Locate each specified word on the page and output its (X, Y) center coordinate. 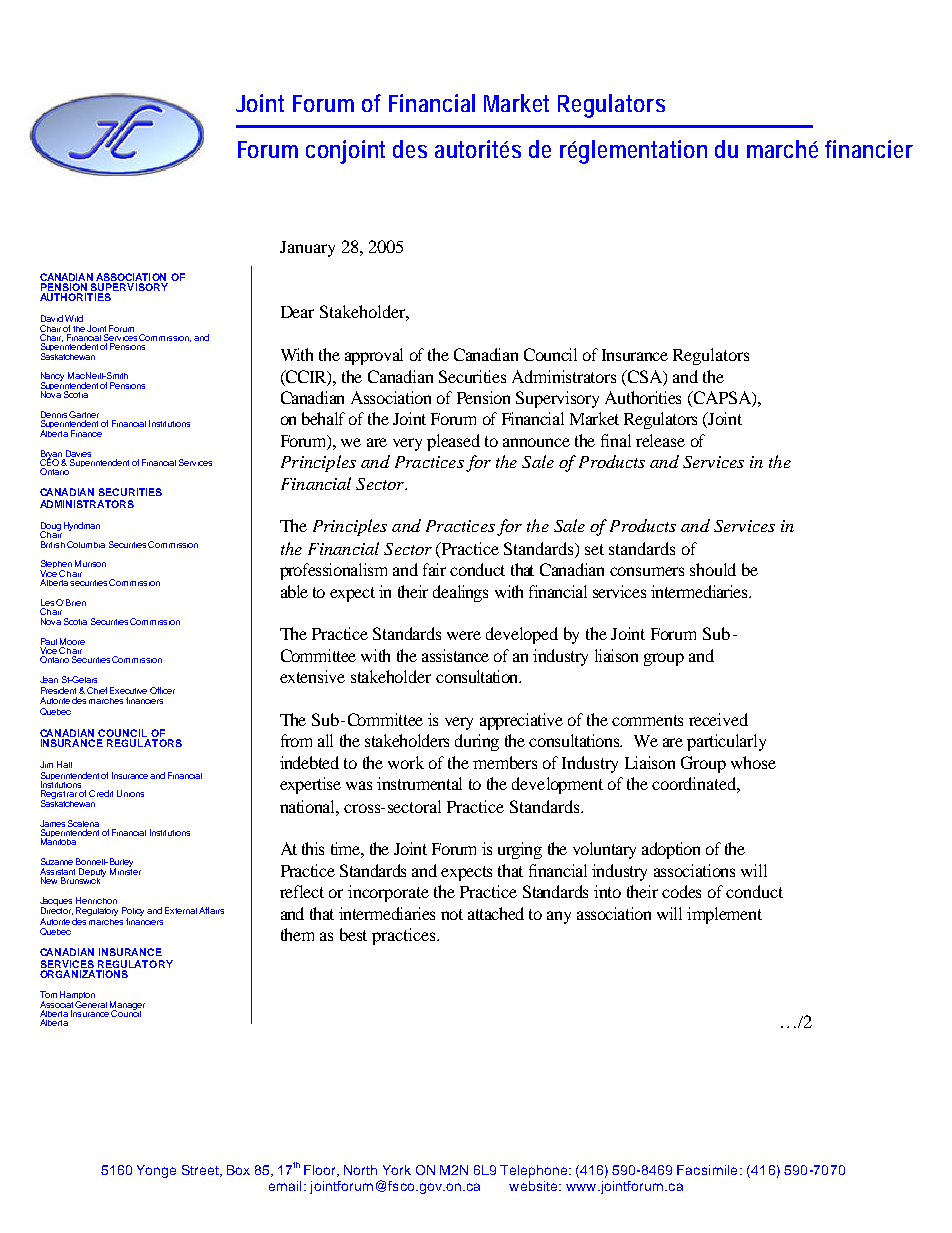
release (660, 440)
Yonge (156, 1171)
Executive (128, 690)
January (307, 249)
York (397, 1170)
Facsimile (707, 1170)
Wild (74, 318)
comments (647, 720)
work (406, 762)
